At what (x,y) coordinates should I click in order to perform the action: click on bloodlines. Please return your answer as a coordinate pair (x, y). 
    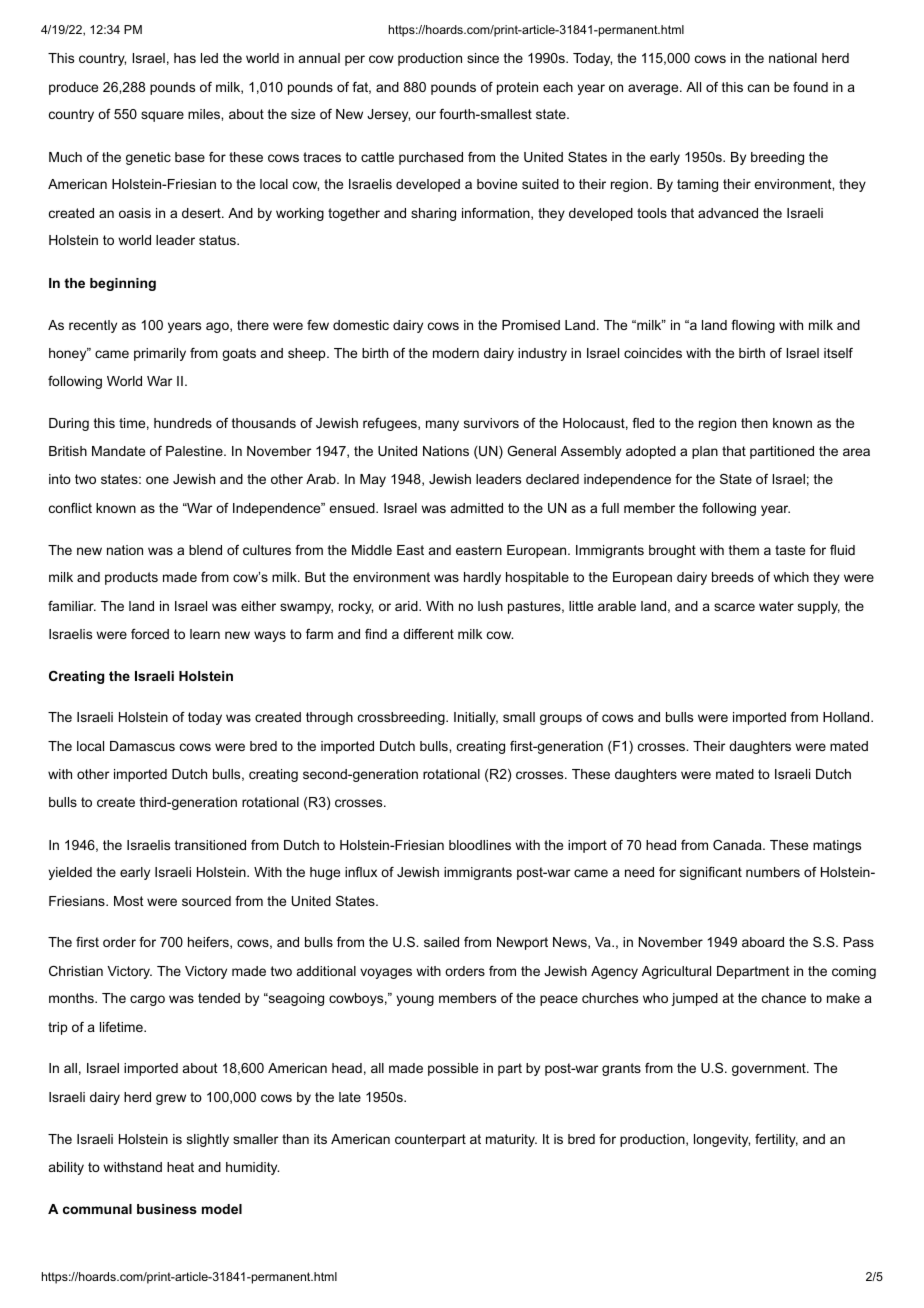
    Looking at the image, I should click on (480, 845).
